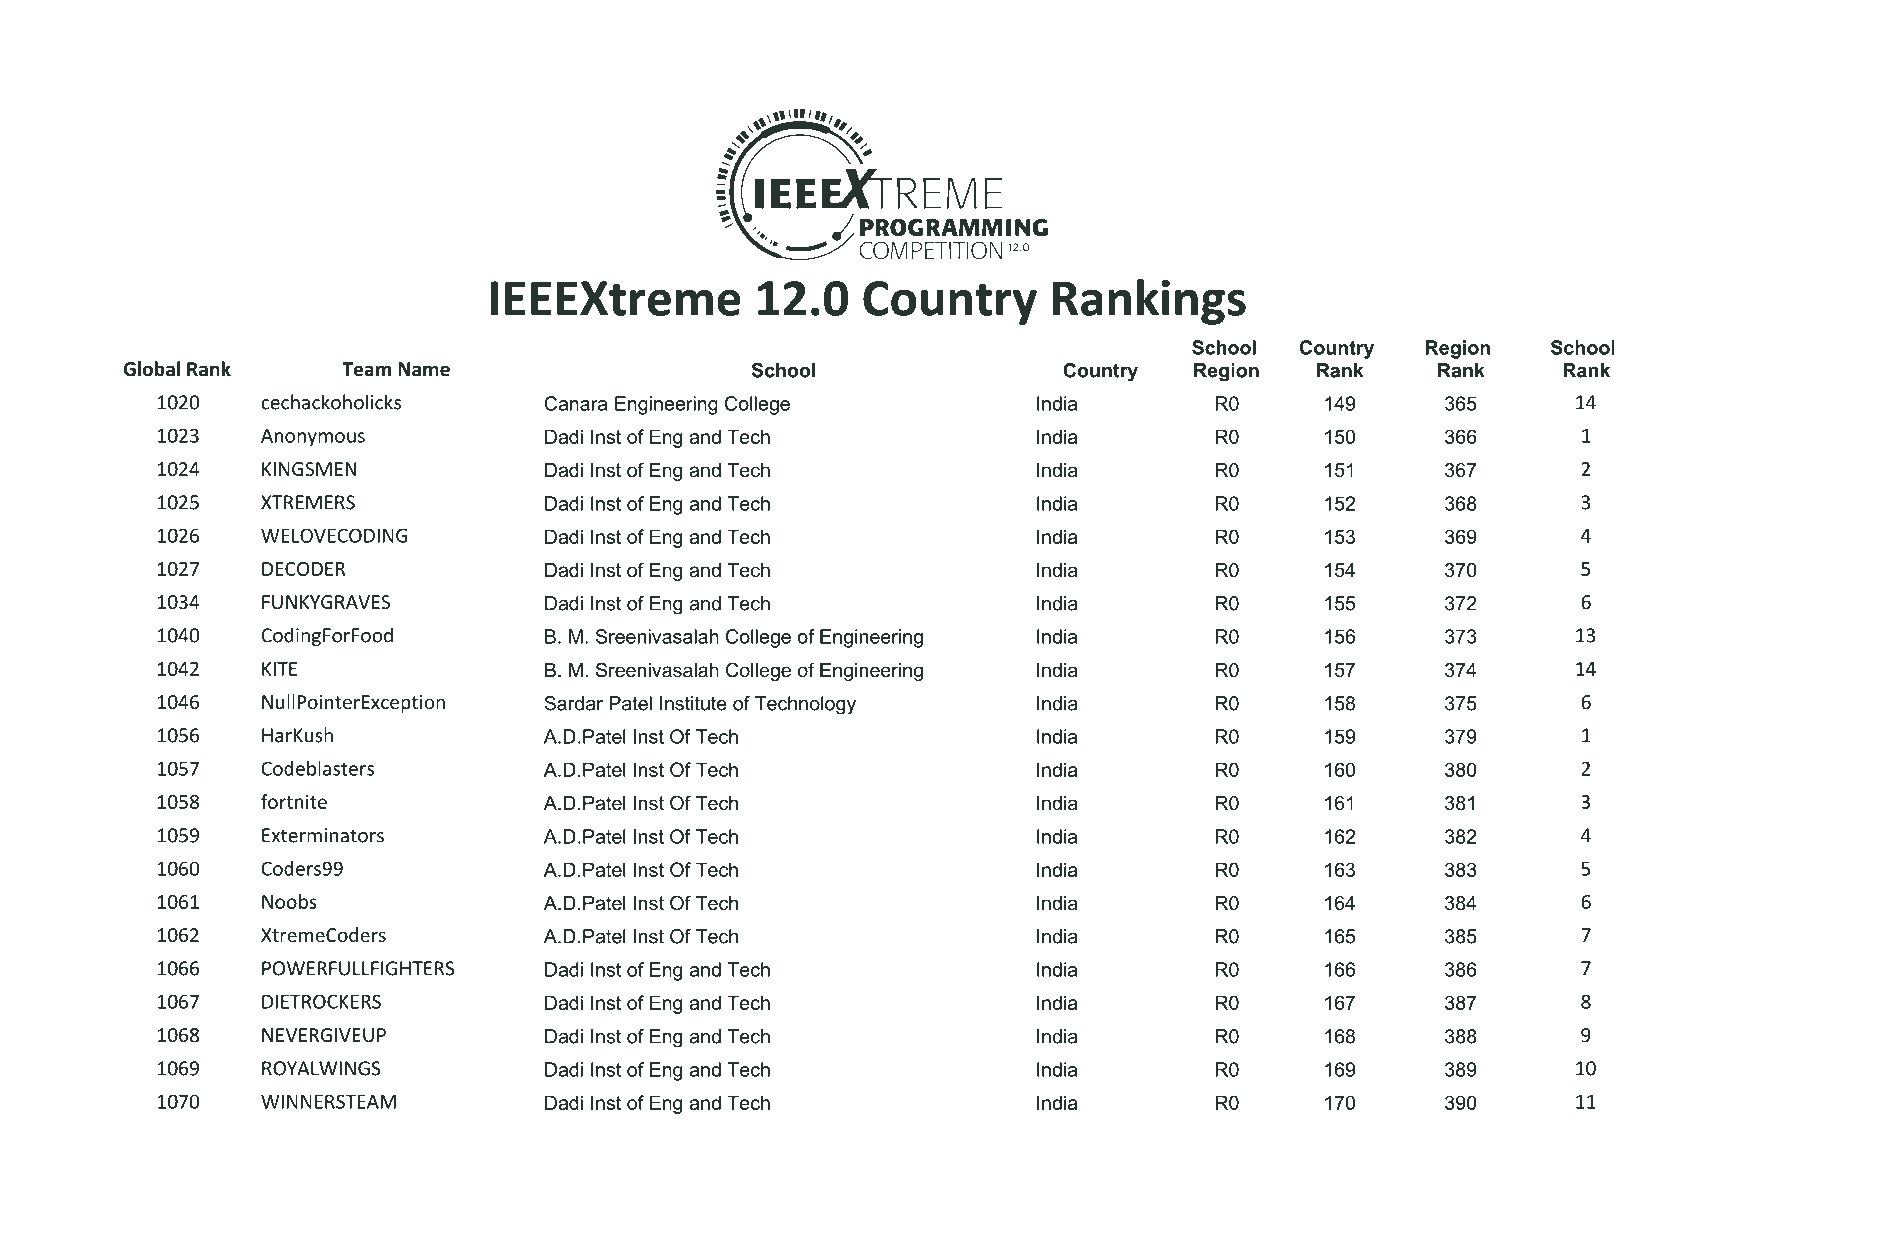 The height and width of the document is (1235, 1889). I want to click on Sardar, so click(573, 703).
